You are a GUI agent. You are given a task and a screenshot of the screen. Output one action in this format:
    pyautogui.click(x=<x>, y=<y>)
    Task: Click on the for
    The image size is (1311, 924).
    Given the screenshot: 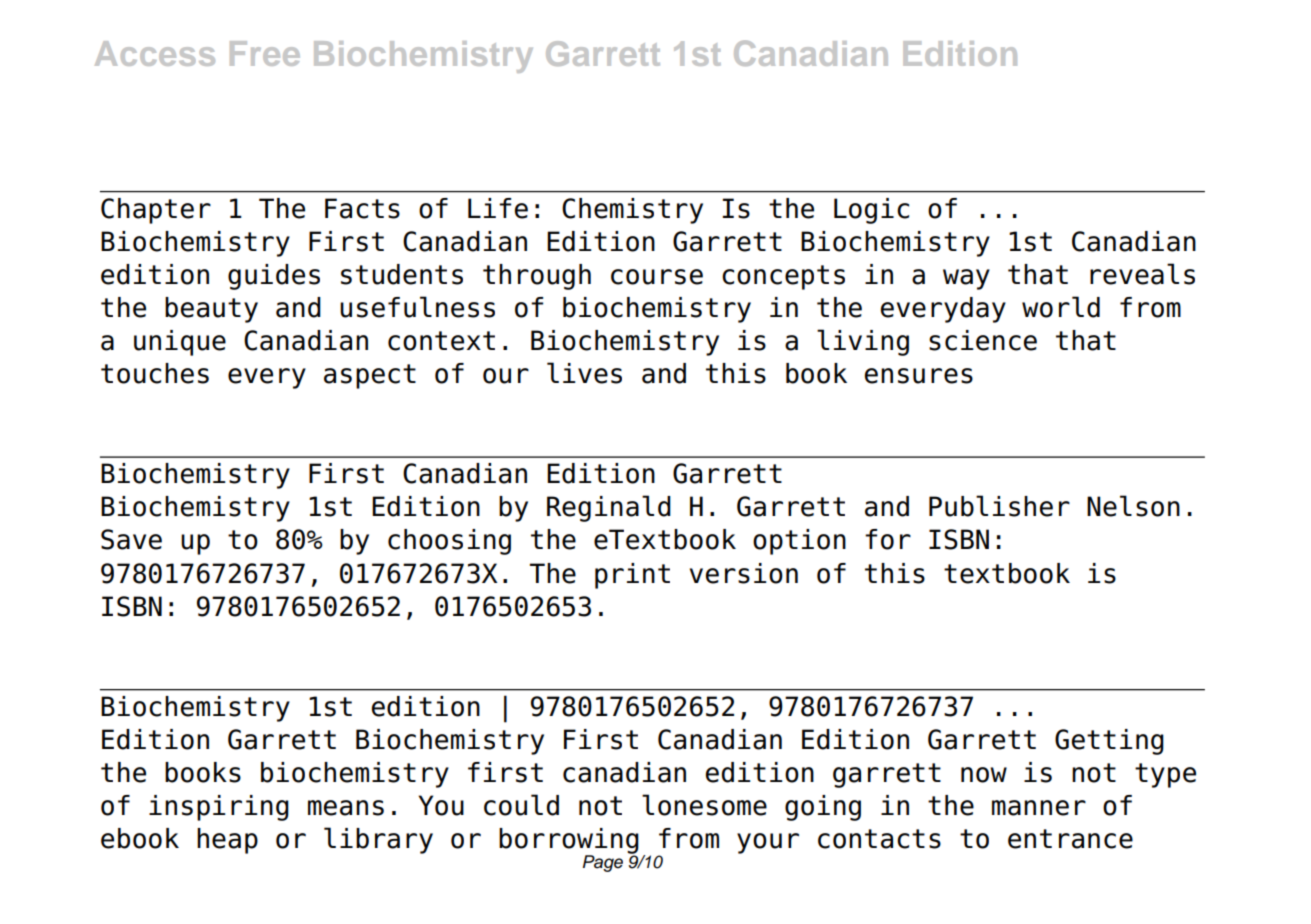 What is the action you would take?
    pyautogui.click(x=888, y=539)
